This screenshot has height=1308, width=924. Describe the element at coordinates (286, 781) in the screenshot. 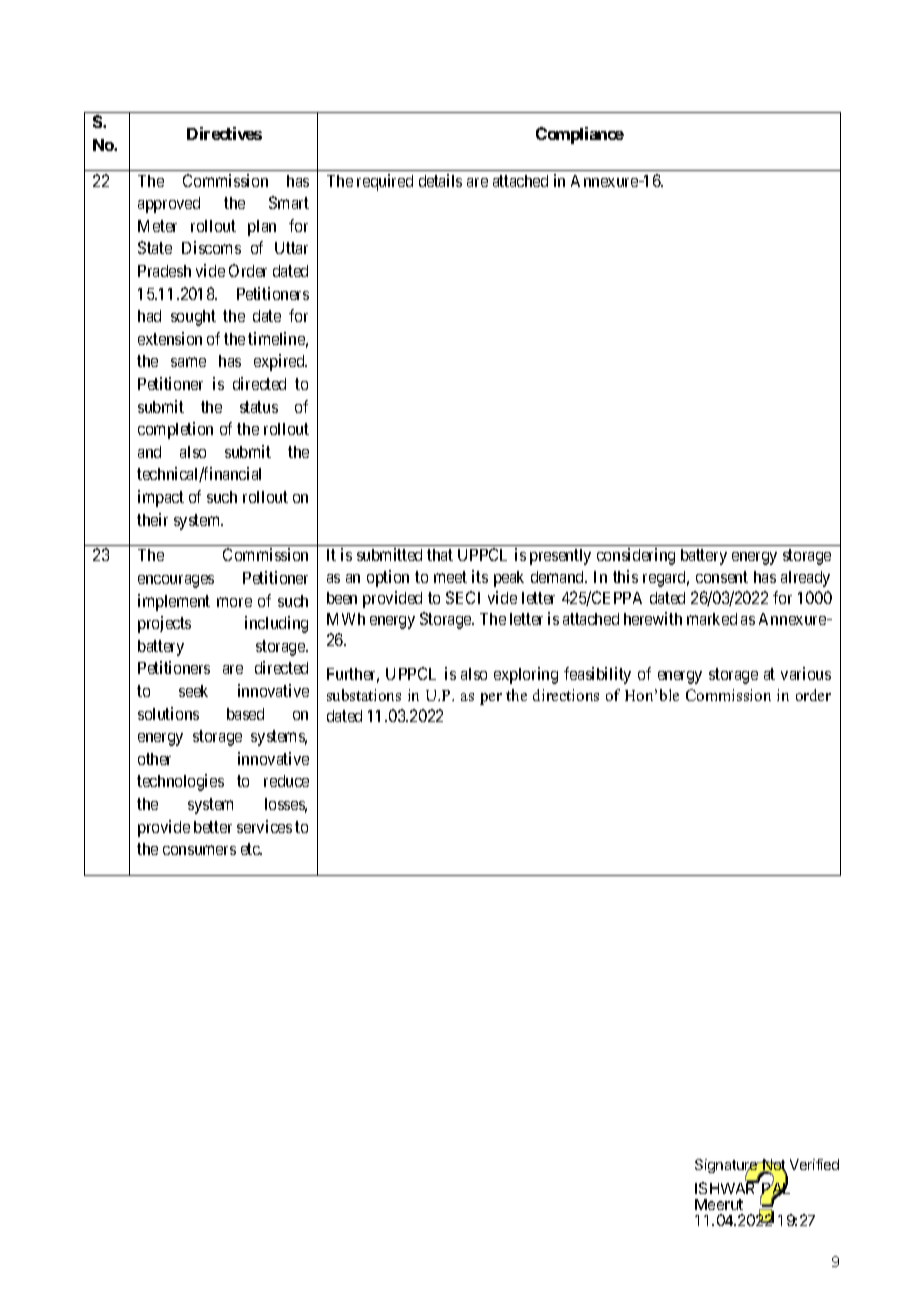

I see `reduce` at that location.
